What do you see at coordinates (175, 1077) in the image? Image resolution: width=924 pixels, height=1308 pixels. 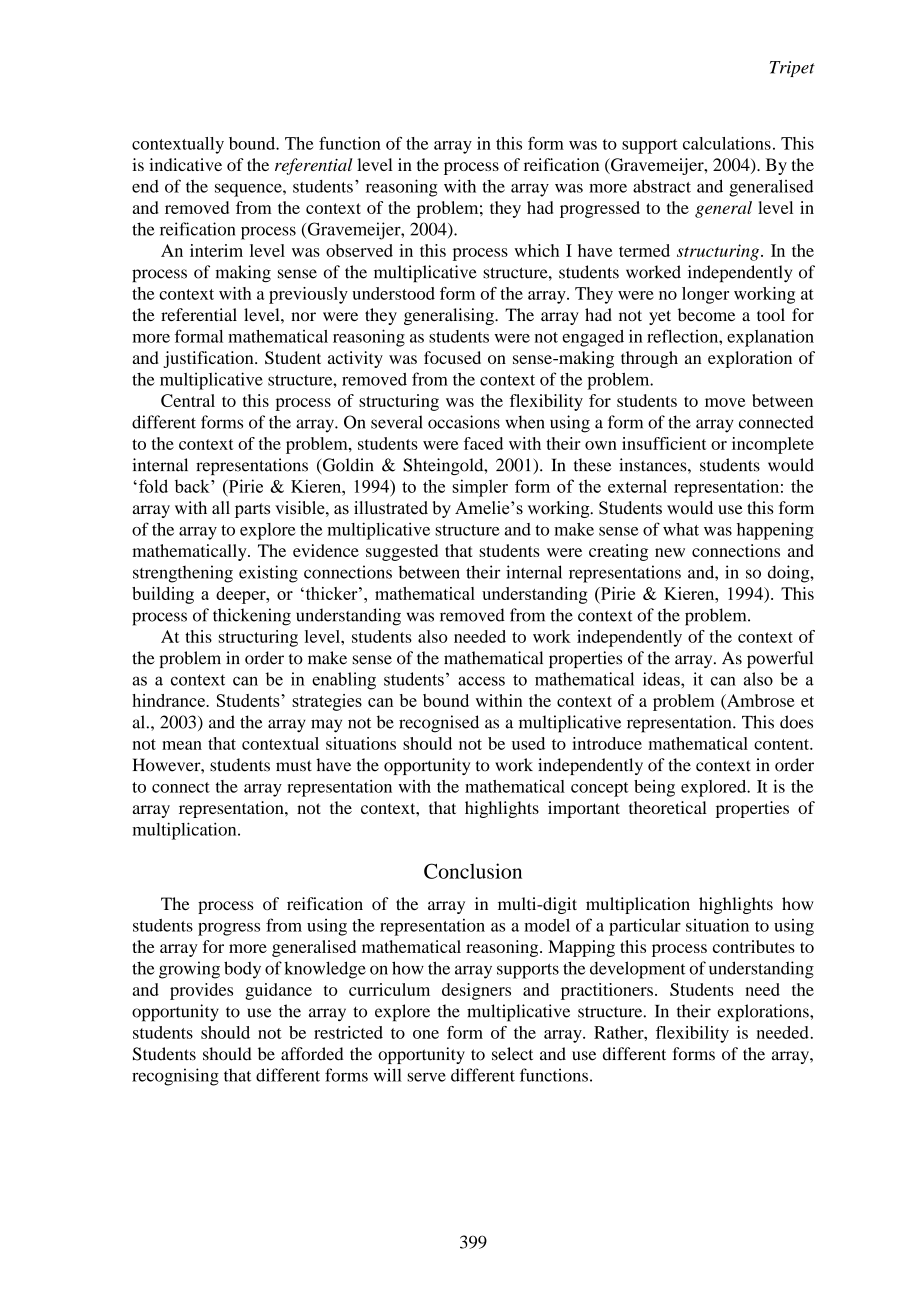 I see `recognising` at bounding box center [175, 1077].
